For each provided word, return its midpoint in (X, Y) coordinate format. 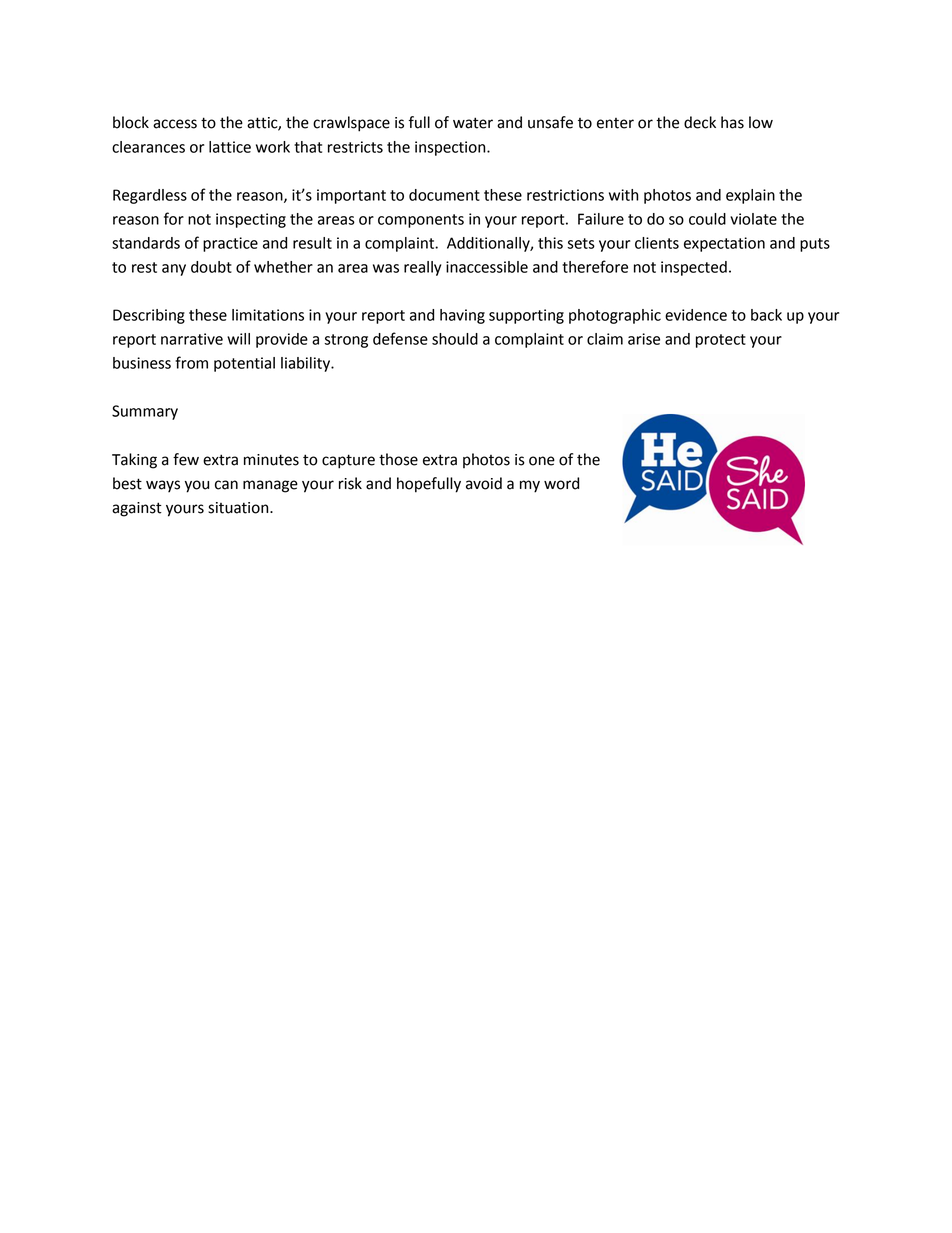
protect (721, 341)
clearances (148, 147)
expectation (724, 244)
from (191, 362)
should (455, 339)
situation (239, 508)
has (732, 122)
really (422, 268)
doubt (211, 267)
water (473, 123)
